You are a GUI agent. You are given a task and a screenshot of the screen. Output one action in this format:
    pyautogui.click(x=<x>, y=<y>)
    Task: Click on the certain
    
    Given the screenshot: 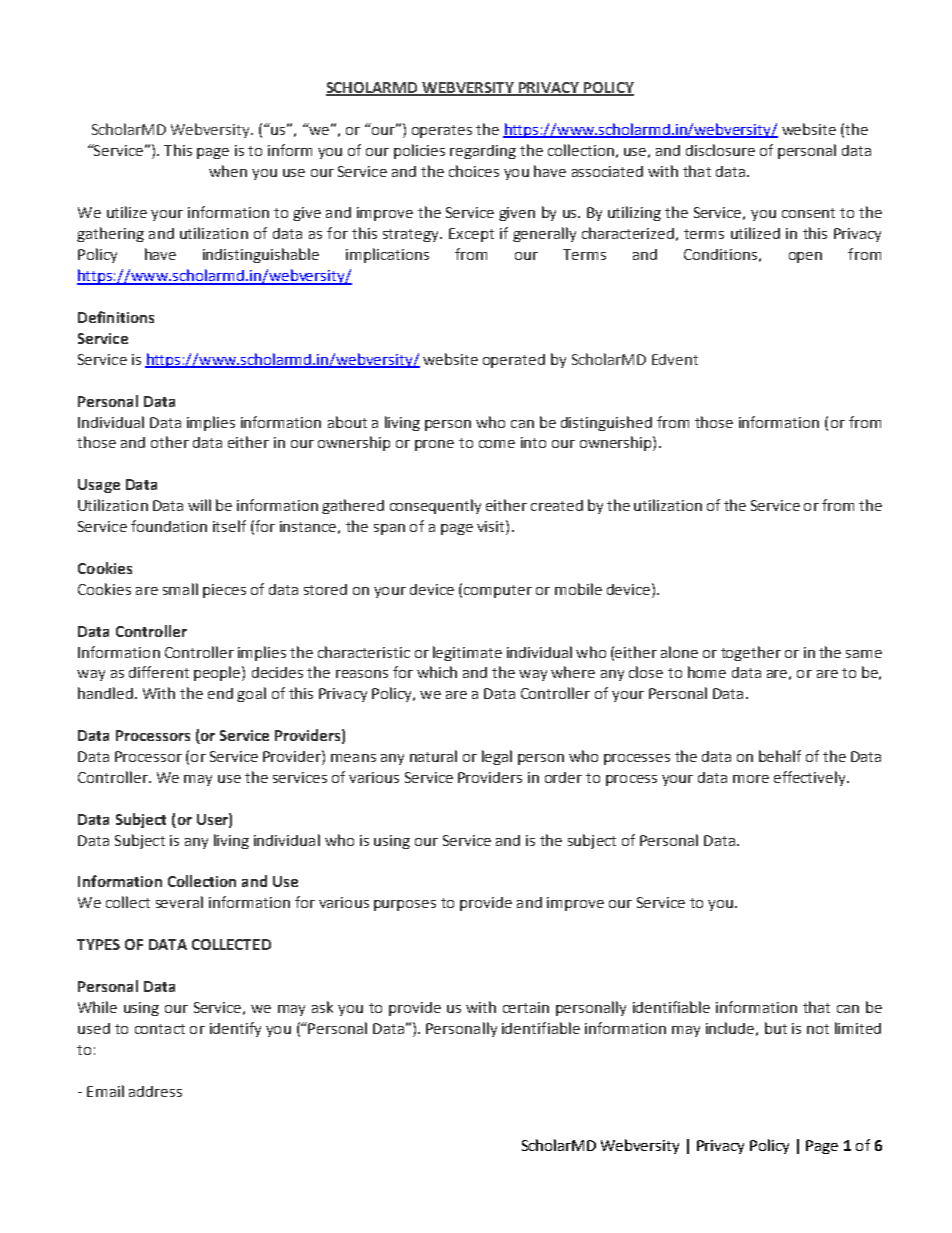 What is the action you would take?
    pyautogui.click(x=526, y=1007)
